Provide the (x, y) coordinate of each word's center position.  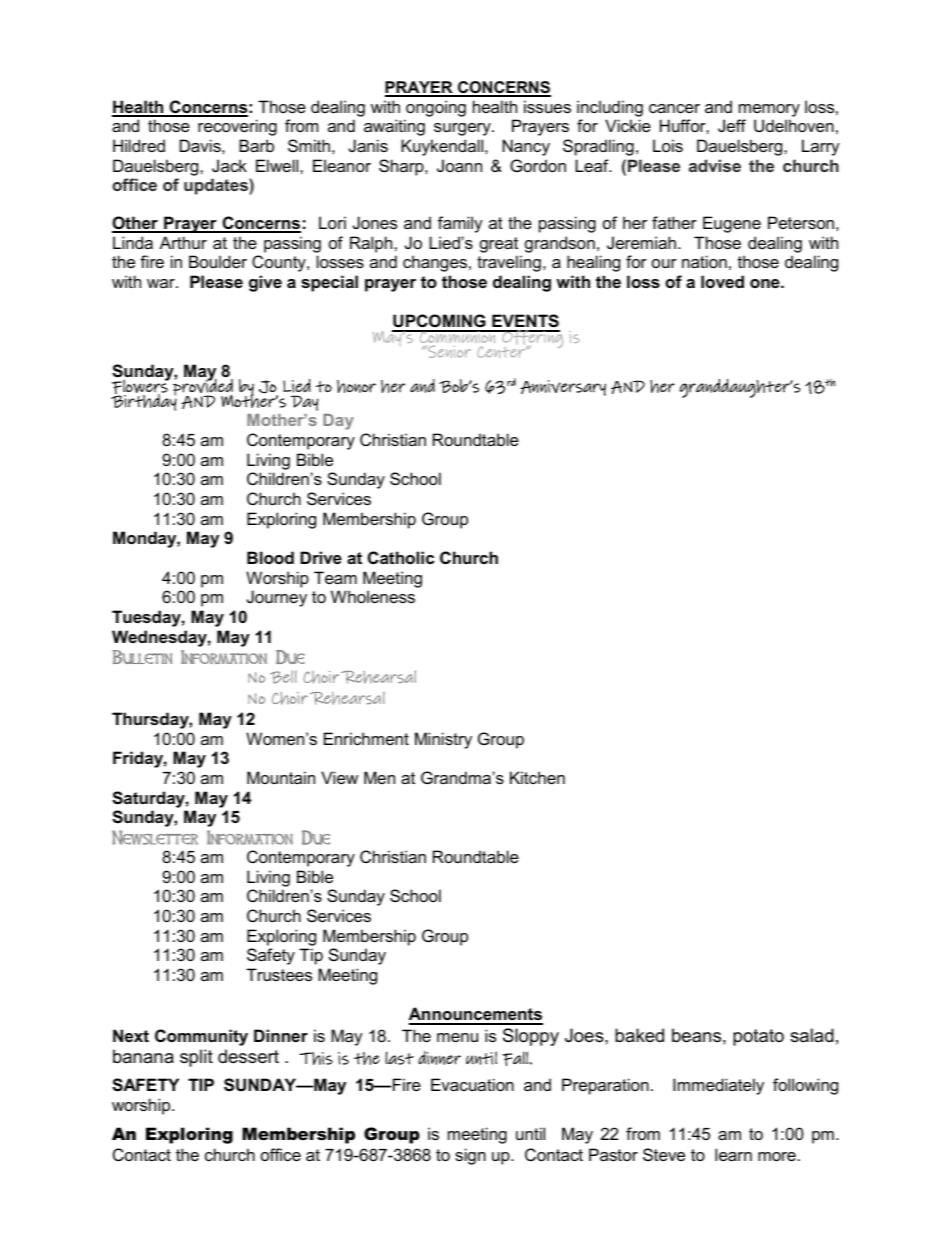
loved (722, 281)
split (196, 1058)
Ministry (443, 740)
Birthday (144, 401)
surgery (463, 129)
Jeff (732, 125)
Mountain (281, 777)
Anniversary (563, 388)
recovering (237, 127)
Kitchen (537, 777)
